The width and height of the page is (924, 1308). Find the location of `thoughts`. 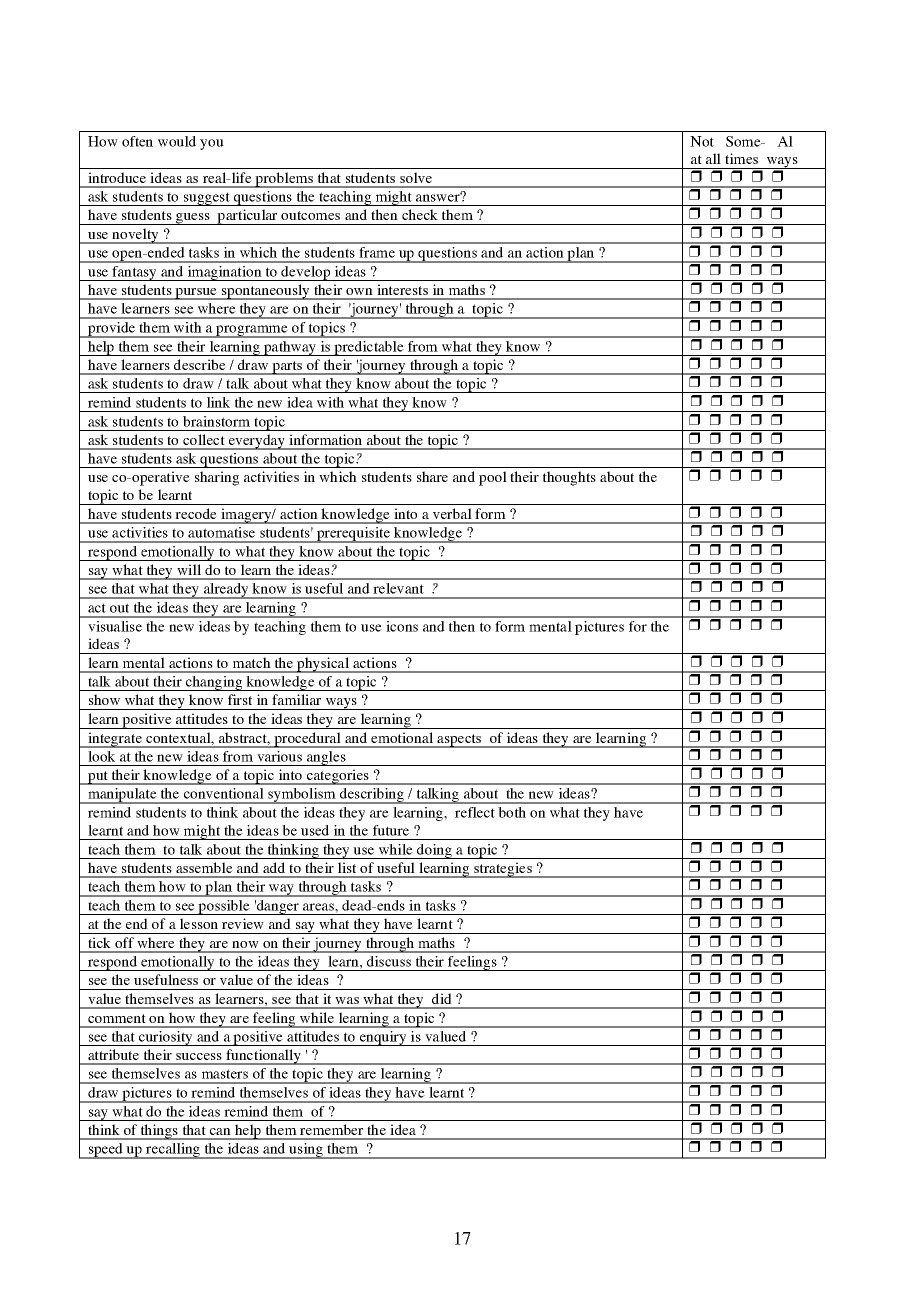

thoughts is located at coordinates (569, 478).
